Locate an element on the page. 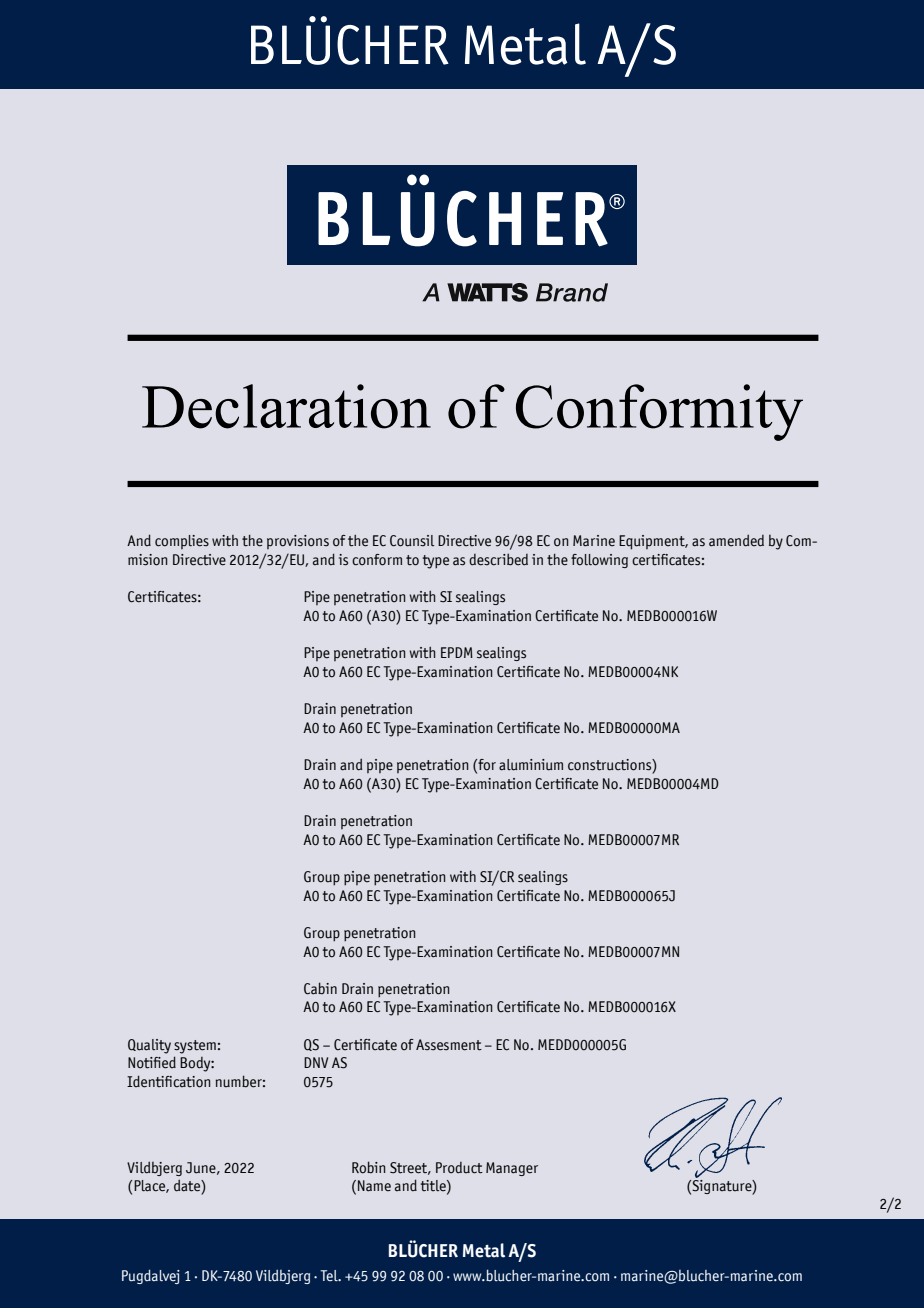  Name is located at coordinates (374, 1186).
